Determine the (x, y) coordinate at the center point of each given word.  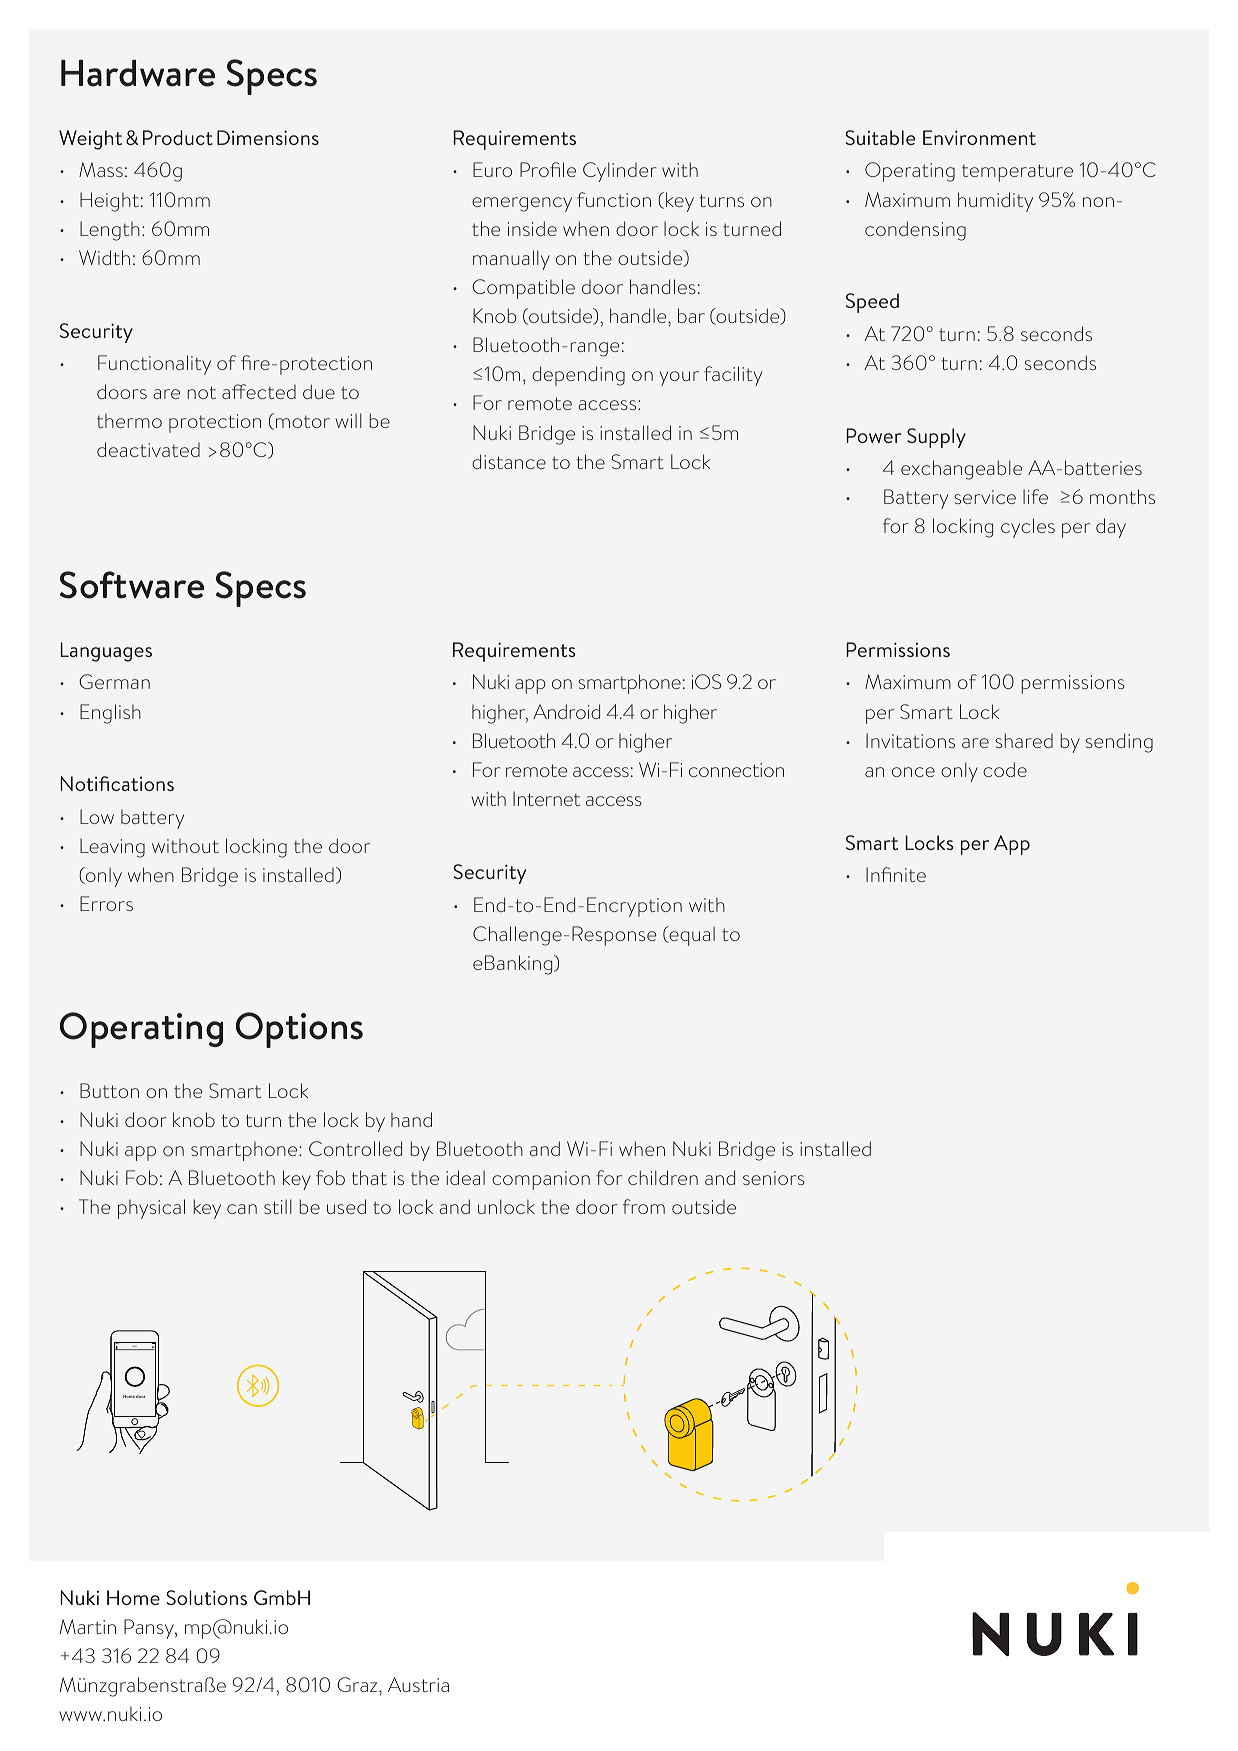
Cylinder (620, 172)
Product (178, 137)
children (663, 1177)
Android (566, 711)
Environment (979, 137)
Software (132, 585)
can (242, 1209)
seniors (774, 1178)
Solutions (207, 1597)
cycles (1028, 528)
